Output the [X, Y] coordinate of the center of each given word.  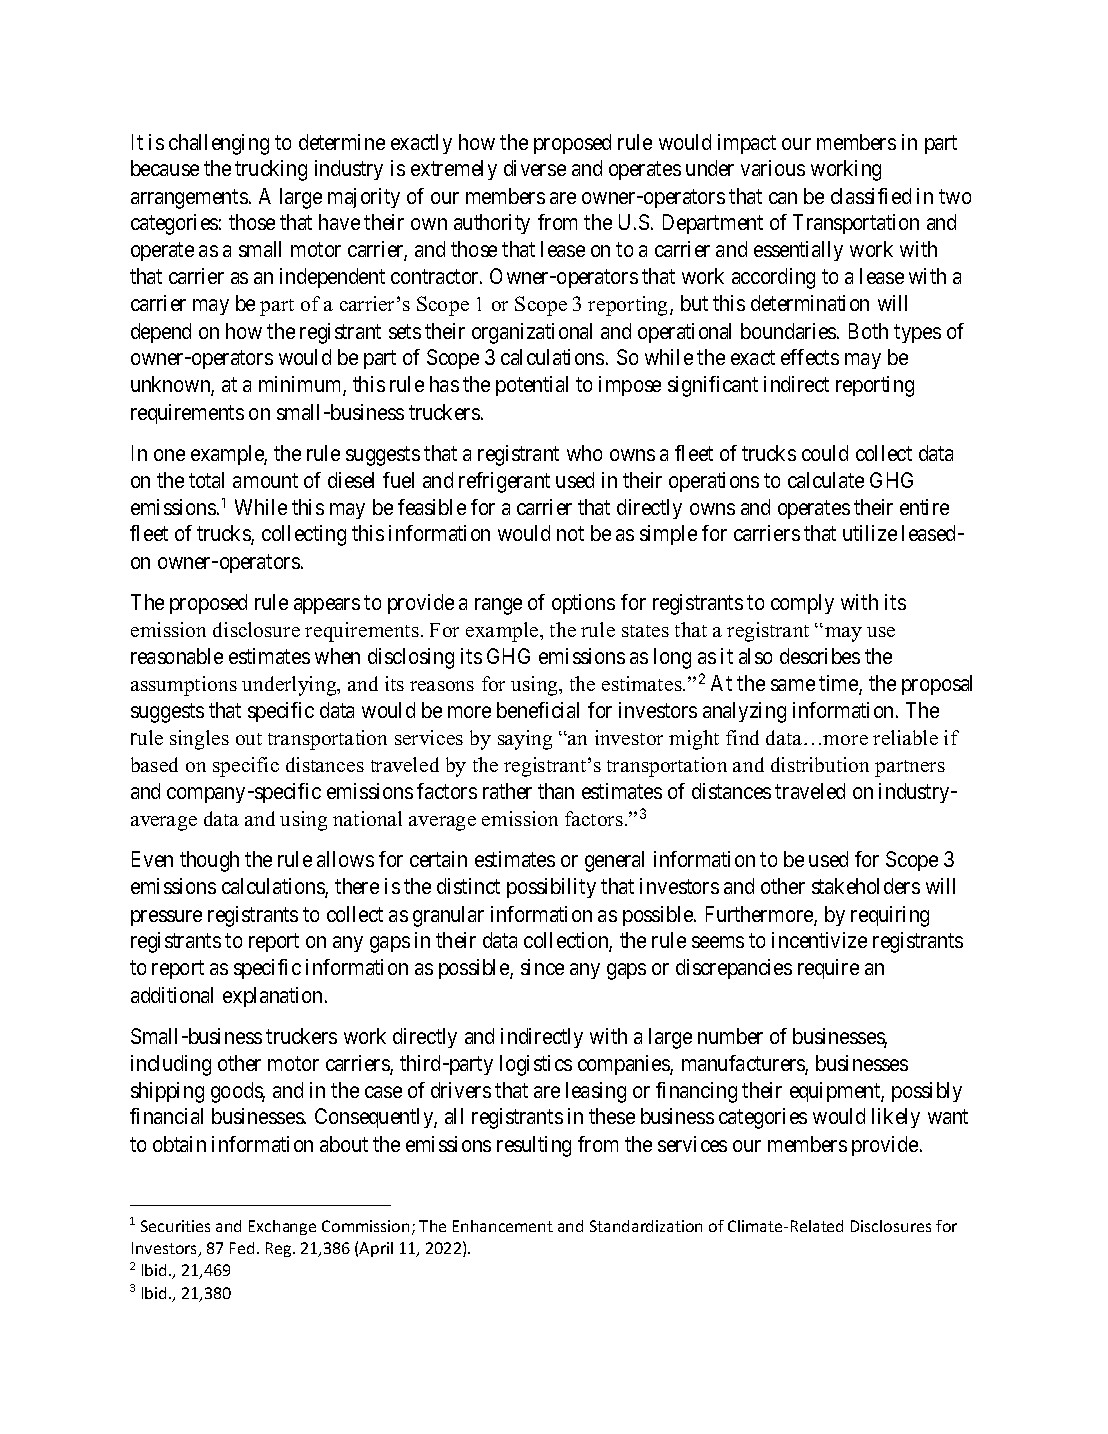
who [584, 453]
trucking [271, 170]
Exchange [282, 1227]
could [825, 453]
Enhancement [503, 1226]
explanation [274, 997]
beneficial [538, 710]
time [839, 684]
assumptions [184, 686]
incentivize [819, 940]
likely [896, 1118]
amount [265, 481]
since [542, 967]
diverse [535, 168]
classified [871, 196]
